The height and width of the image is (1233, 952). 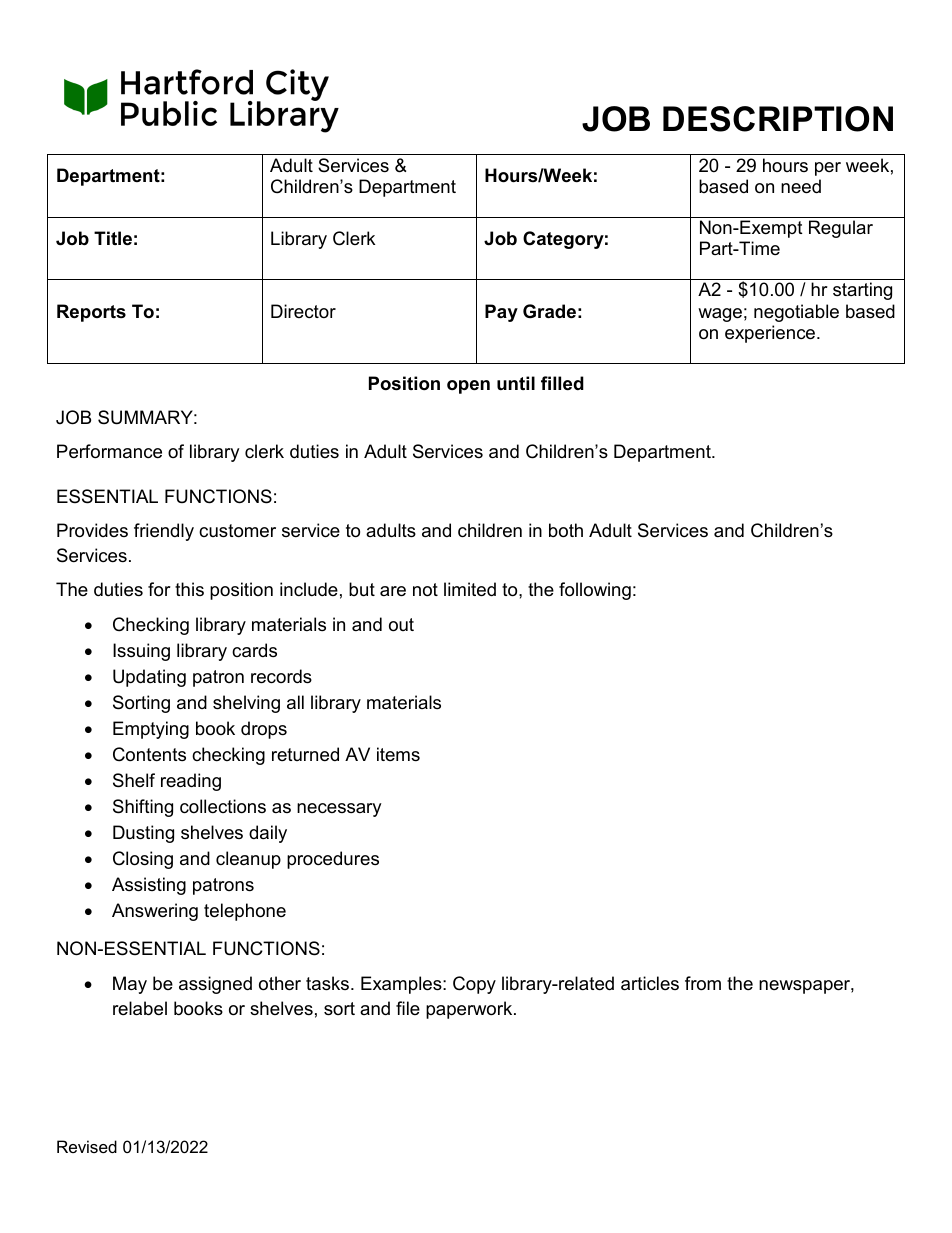 What do you see at coordinates (191, 782) in the image?
I see `reading` at bounding box center [191, 782].
